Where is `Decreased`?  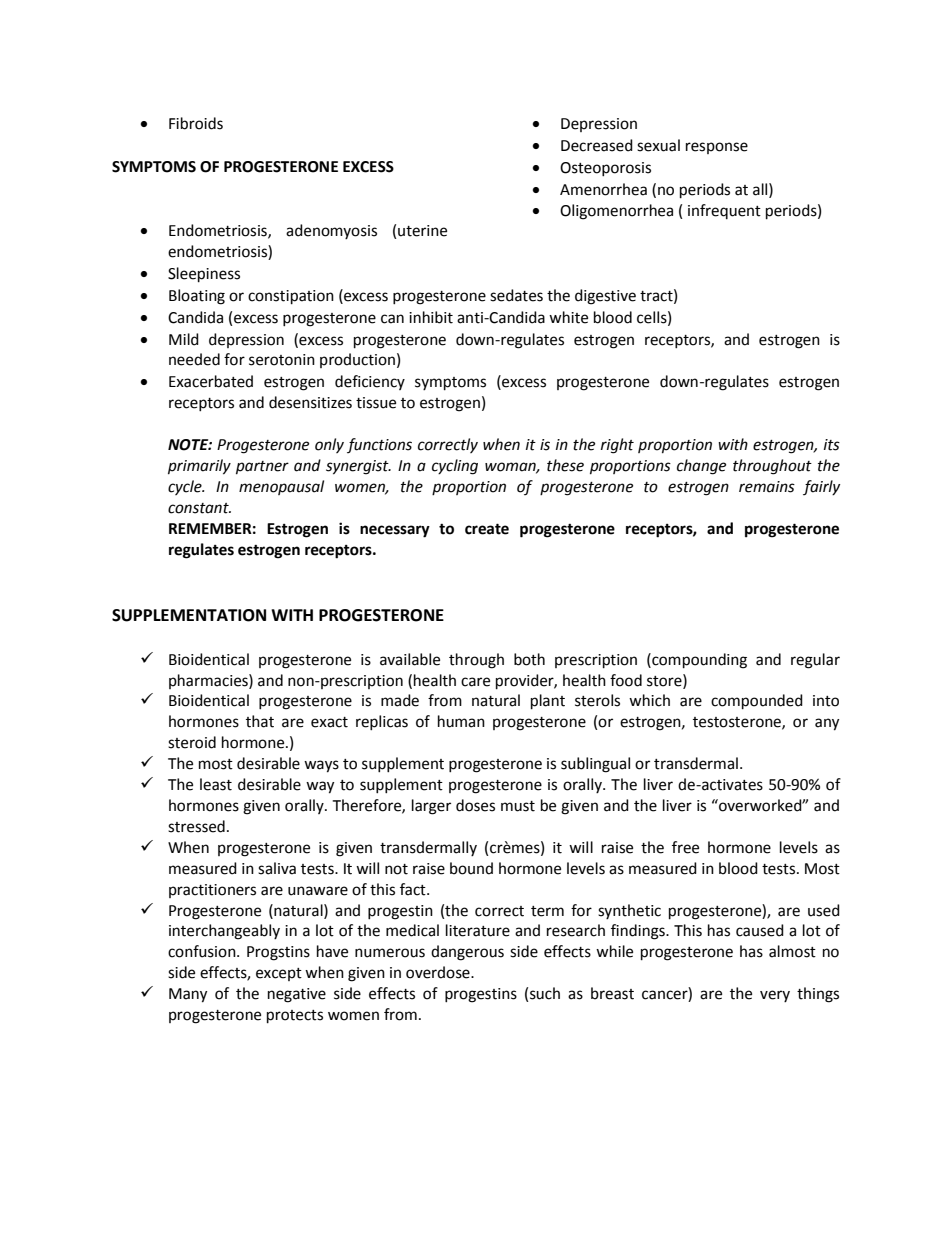 Decreased is located at coordinates (597, 145).
